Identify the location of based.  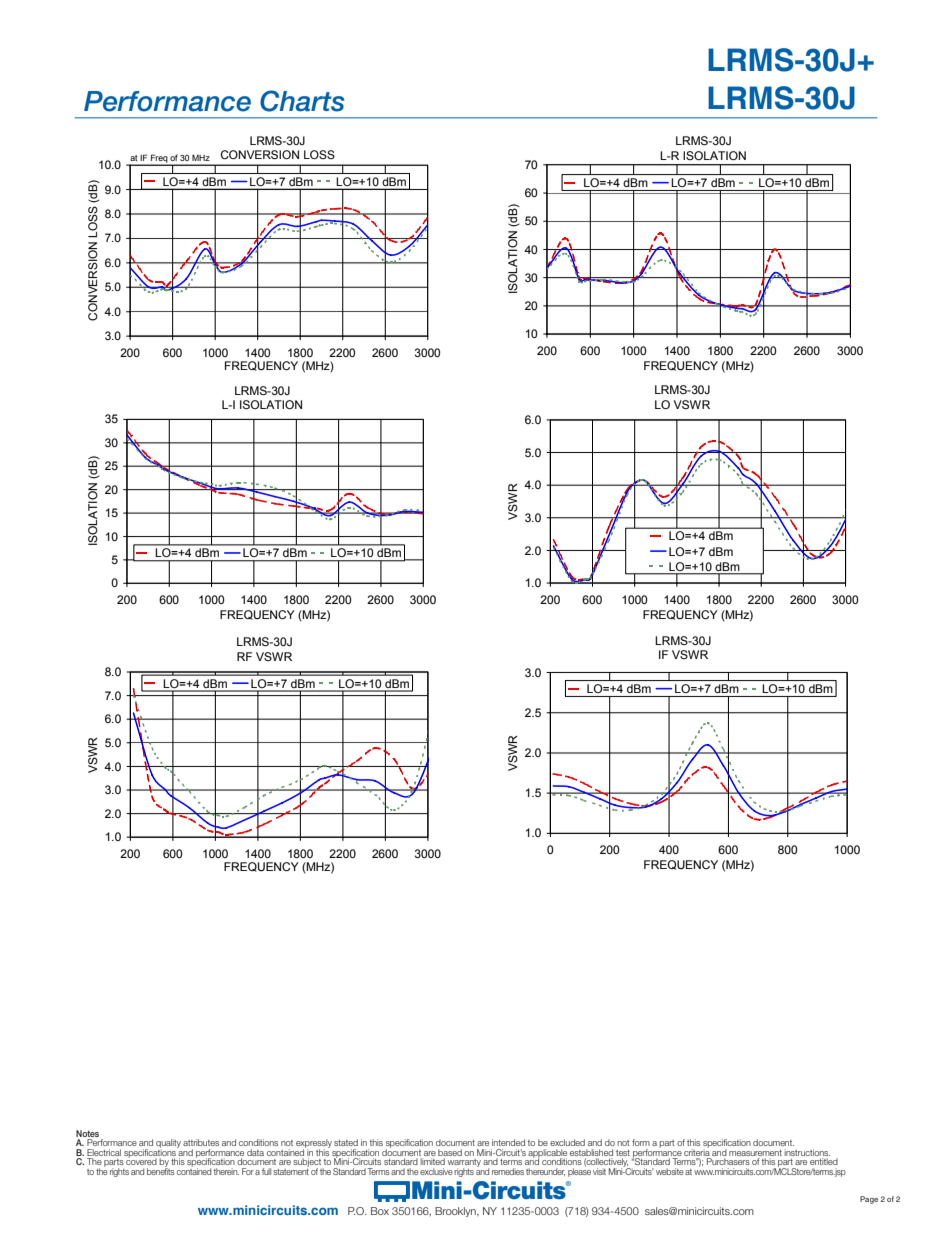
(450, 1152).
